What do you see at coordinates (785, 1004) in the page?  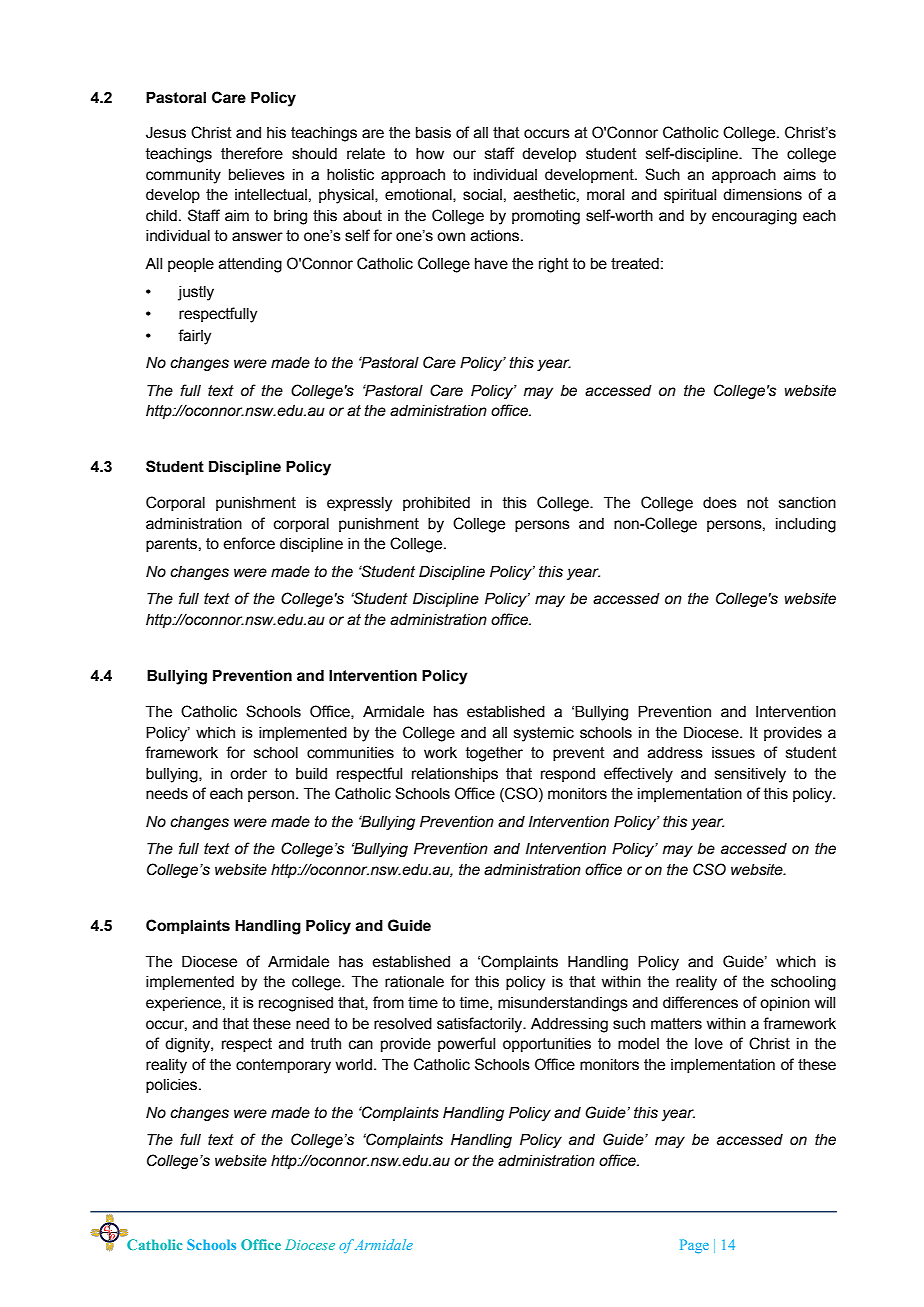 I see `opinion` at bounding box center [785, 1004].
